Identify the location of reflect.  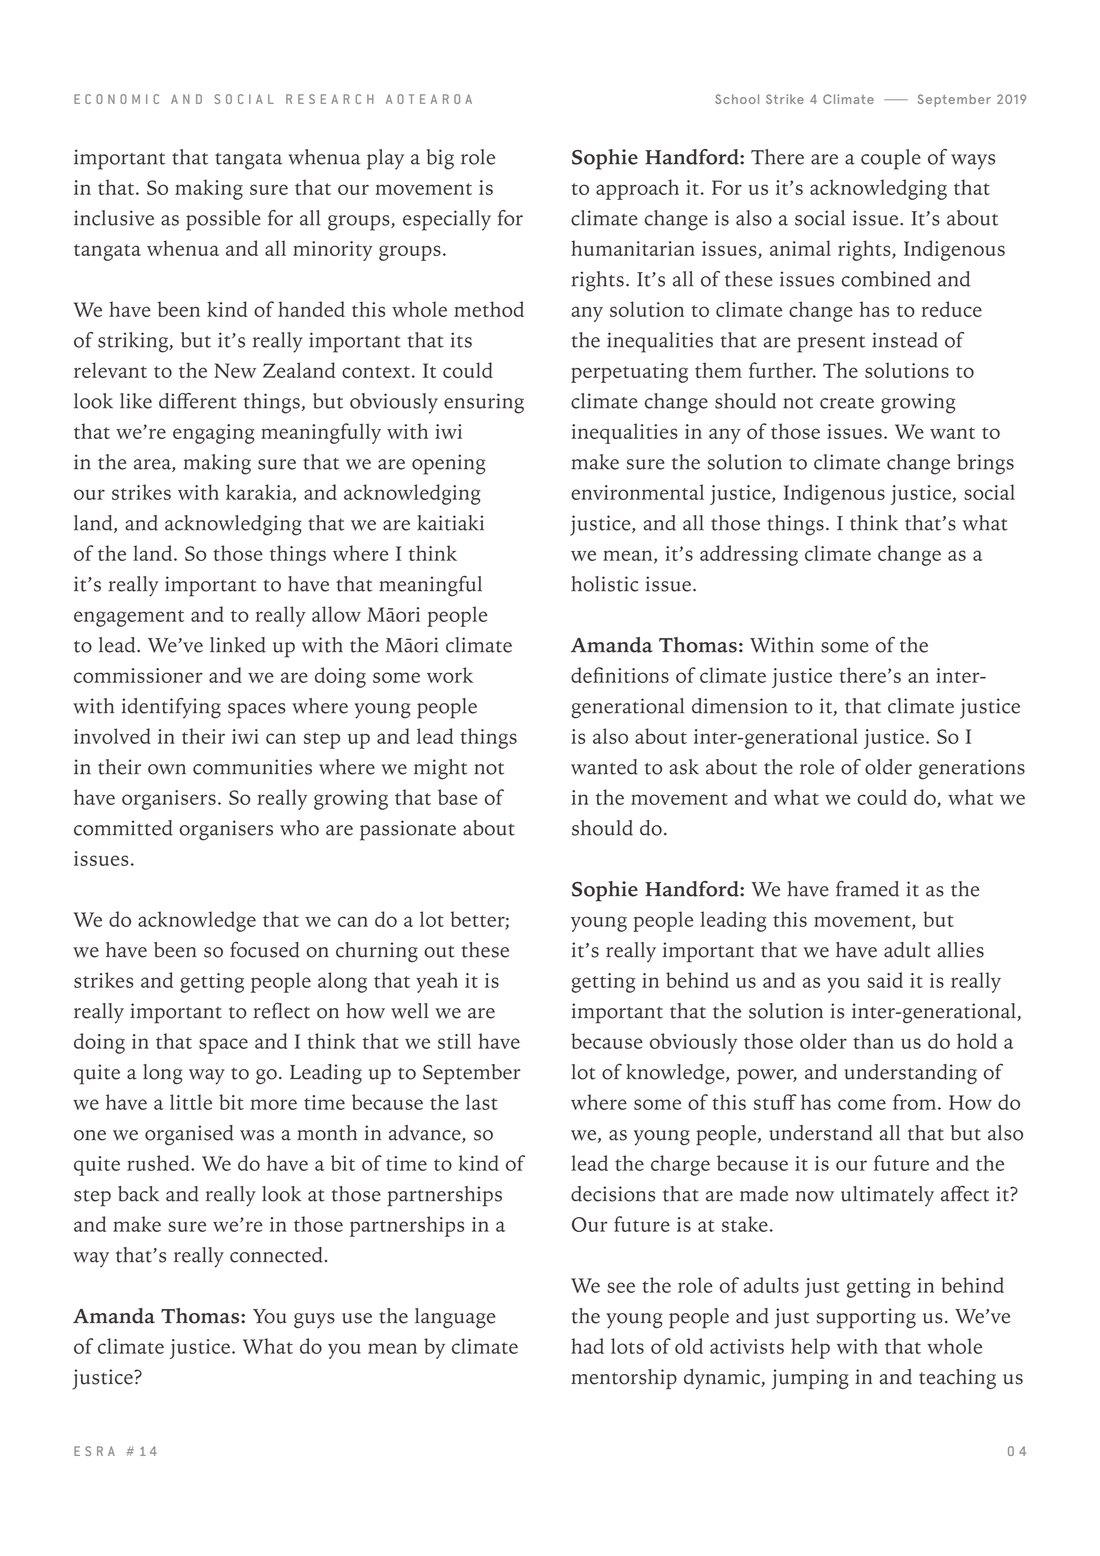
(281, 1010).
